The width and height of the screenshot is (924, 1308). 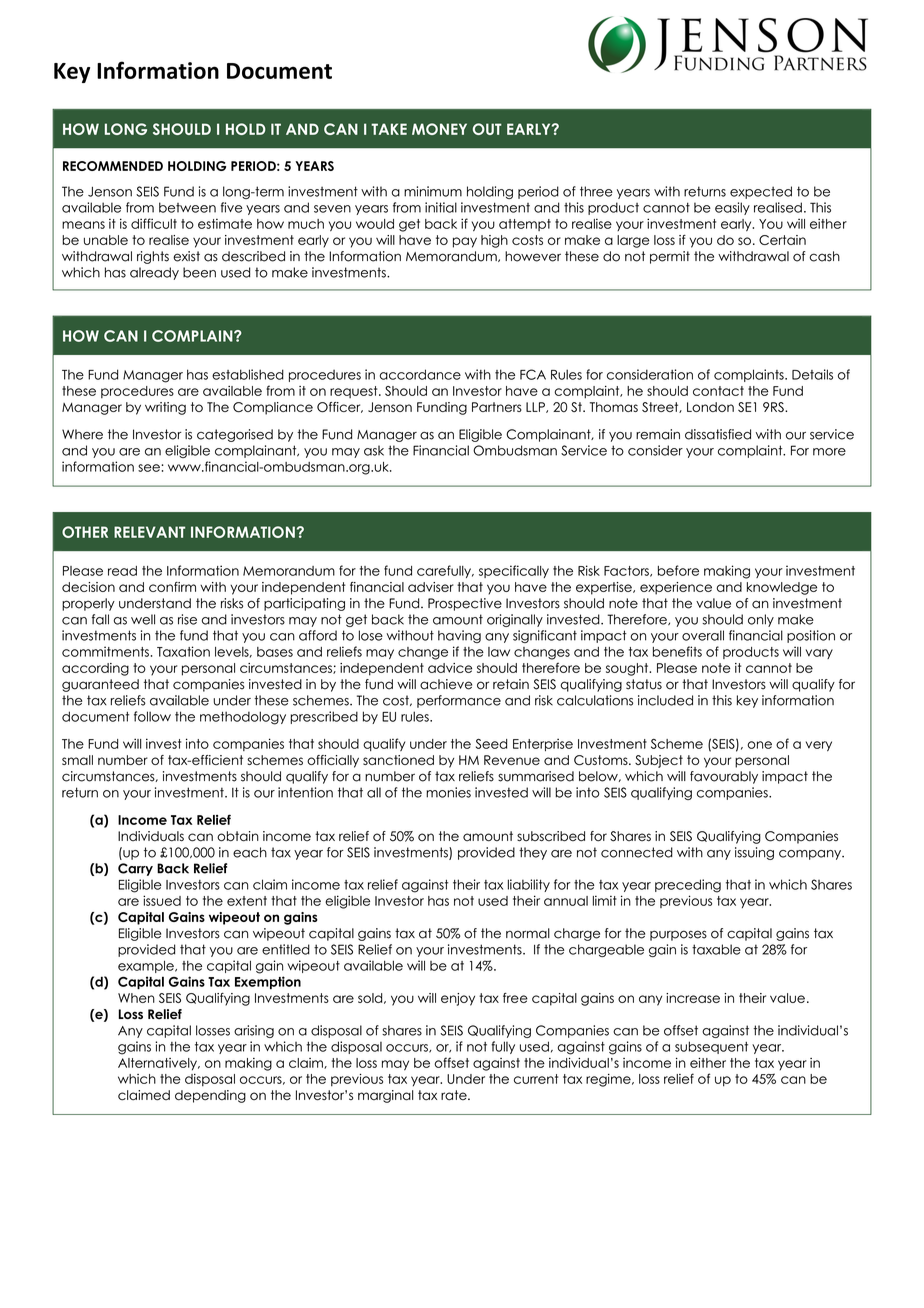 What do you see at coordinates (448, 792) in the screenshot?
I see `monies` at bounding box center [448, 792].
